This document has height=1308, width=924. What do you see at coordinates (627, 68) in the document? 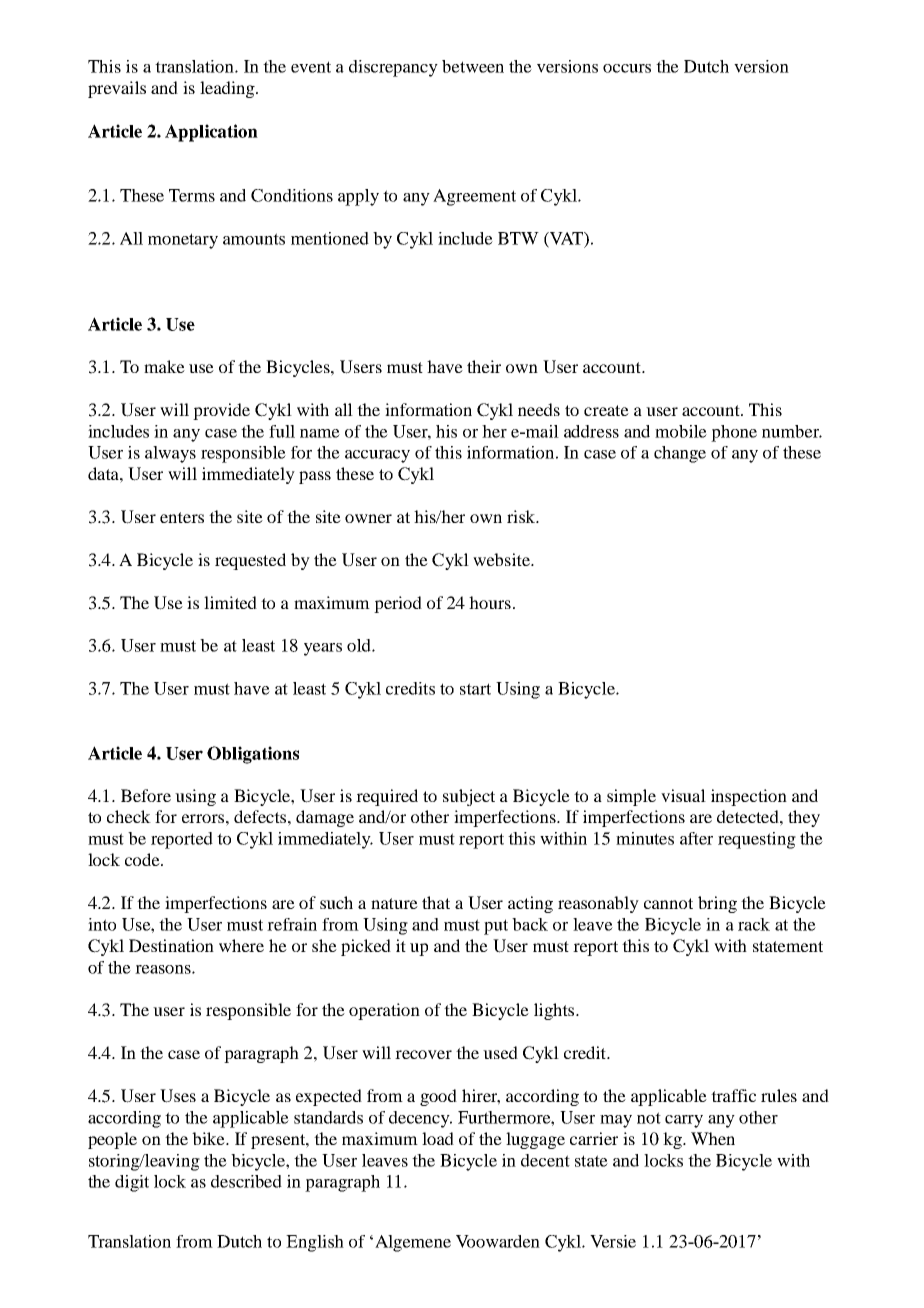
I see `occurs` at bounding box center [627, 68].
